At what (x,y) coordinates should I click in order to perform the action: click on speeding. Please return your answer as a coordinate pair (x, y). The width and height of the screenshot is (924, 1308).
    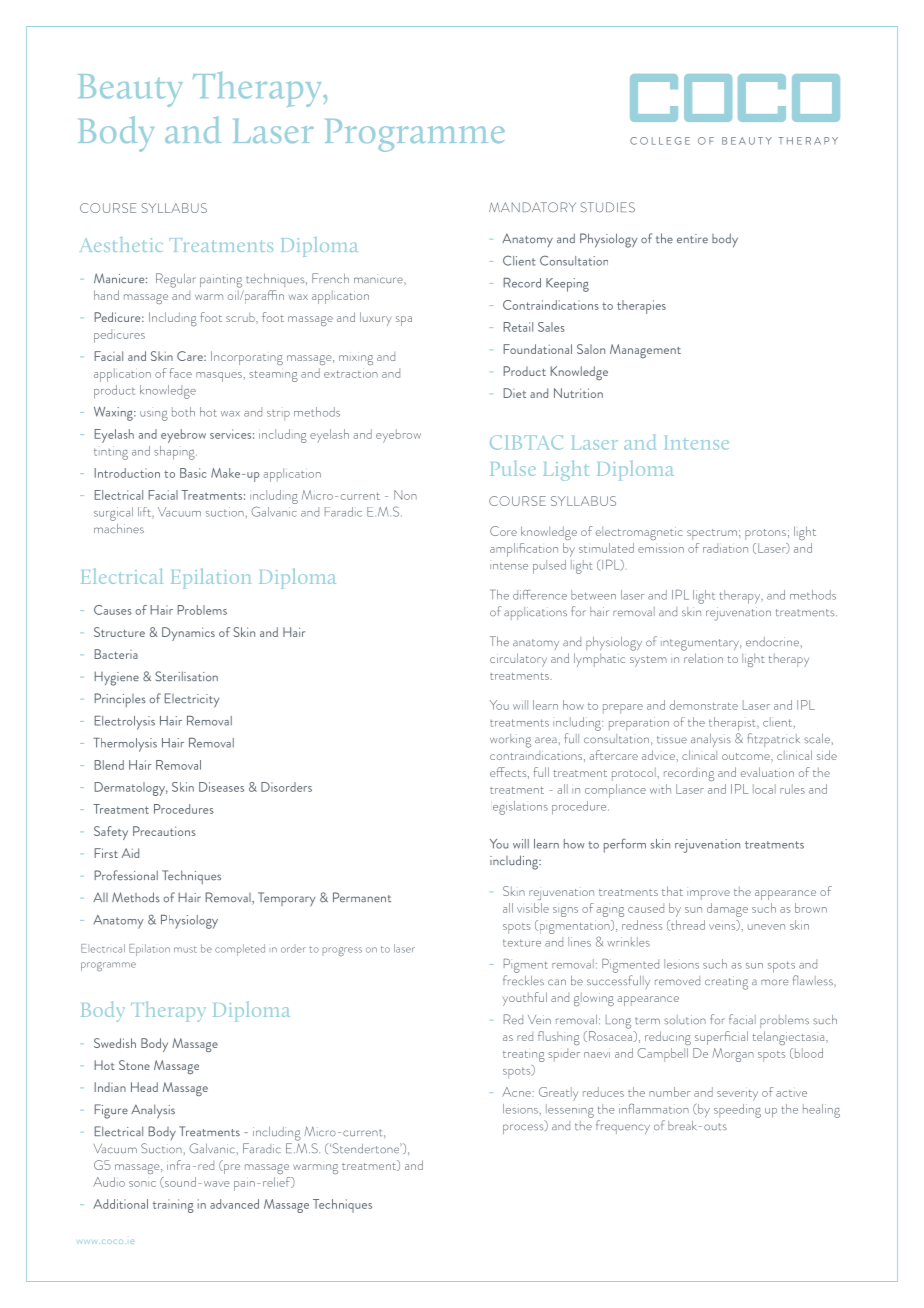
    Looking at the image, I should click on (737, 1111).
